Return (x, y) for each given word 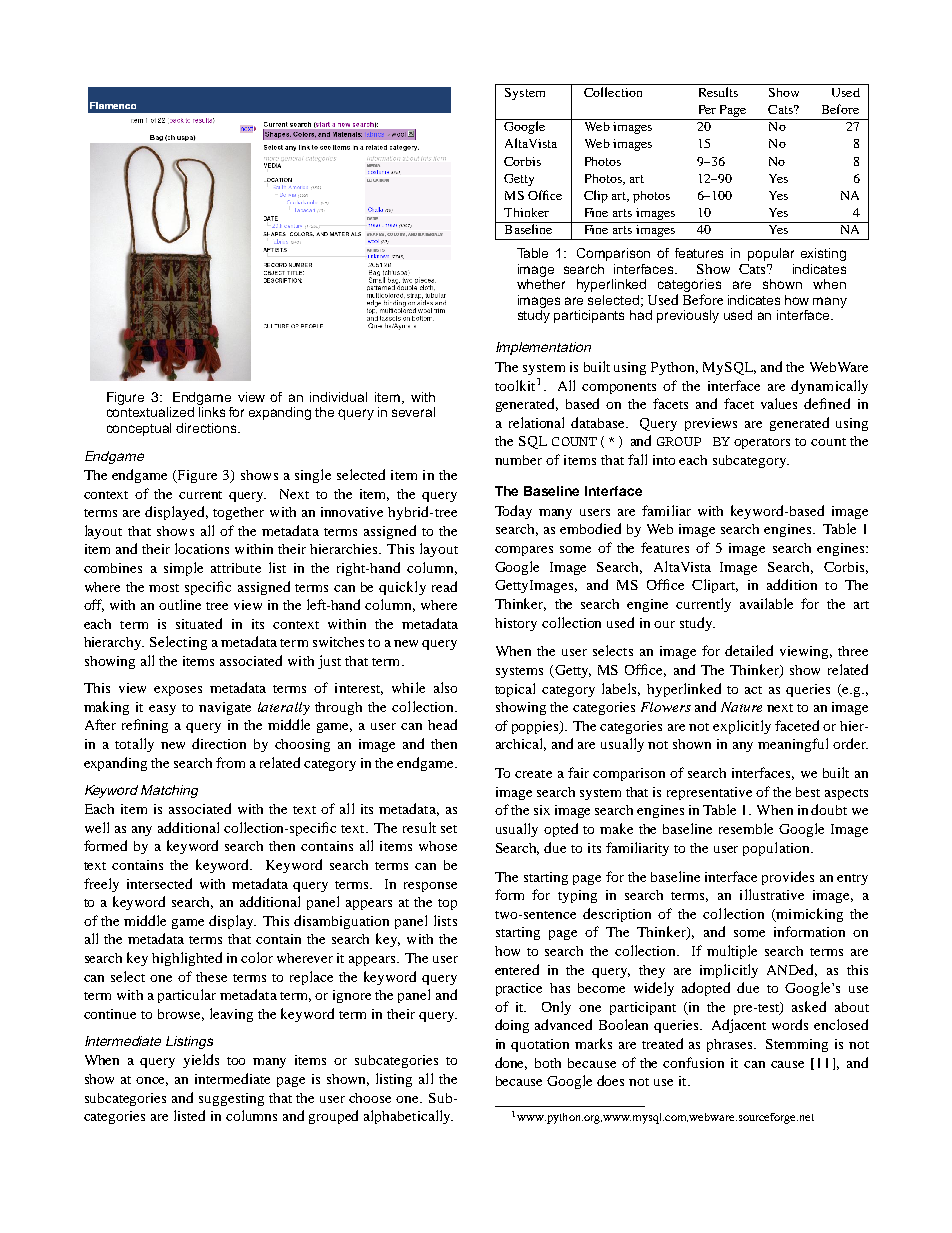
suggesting (231, 1099)
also (445, 687)
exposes (178, 691)
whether (541, 284)
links (212, 412)
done (511, 1063)
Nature (741, 707)
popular (771, 254)
